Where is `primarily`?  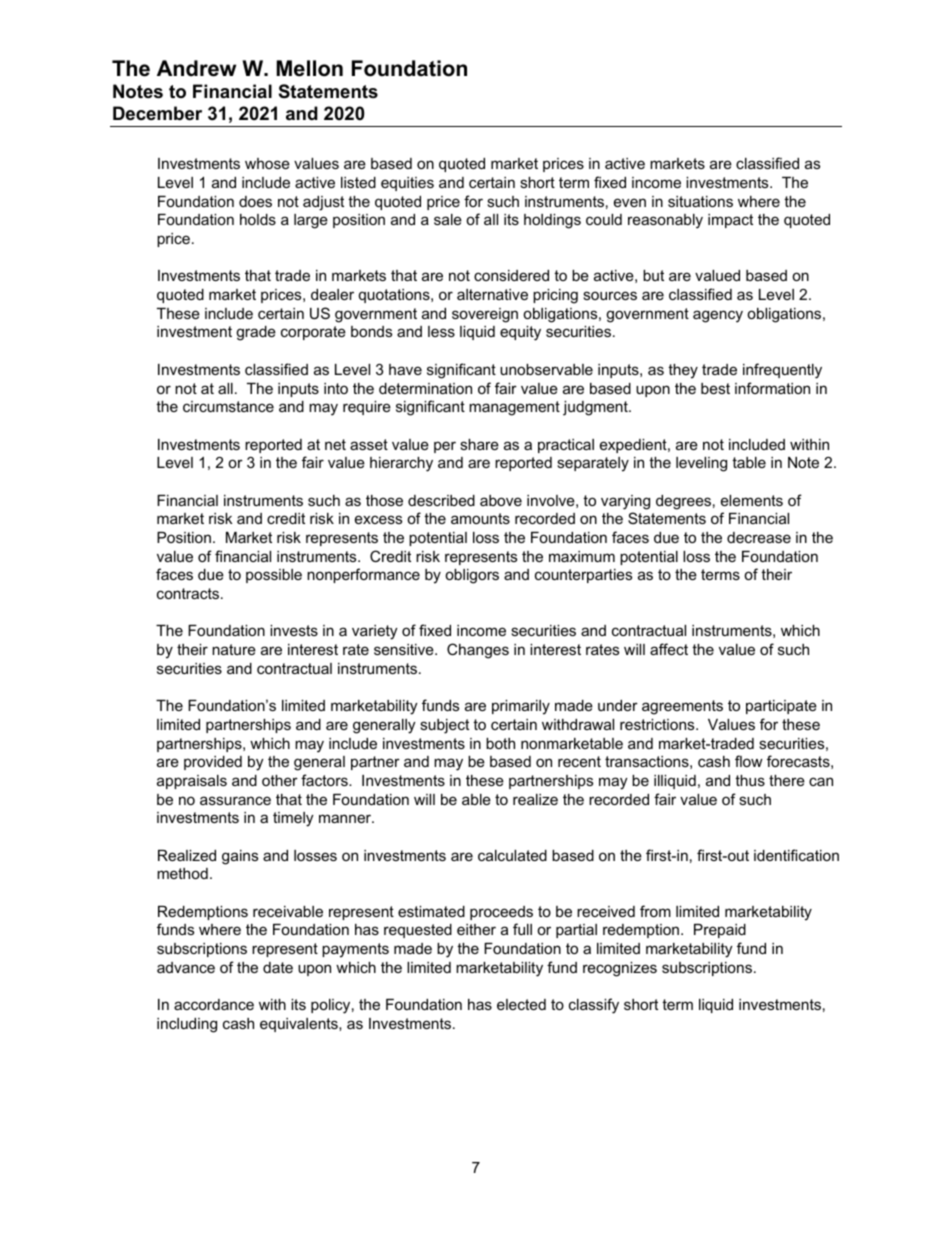
primarily is located at coordinates (521, 707).
